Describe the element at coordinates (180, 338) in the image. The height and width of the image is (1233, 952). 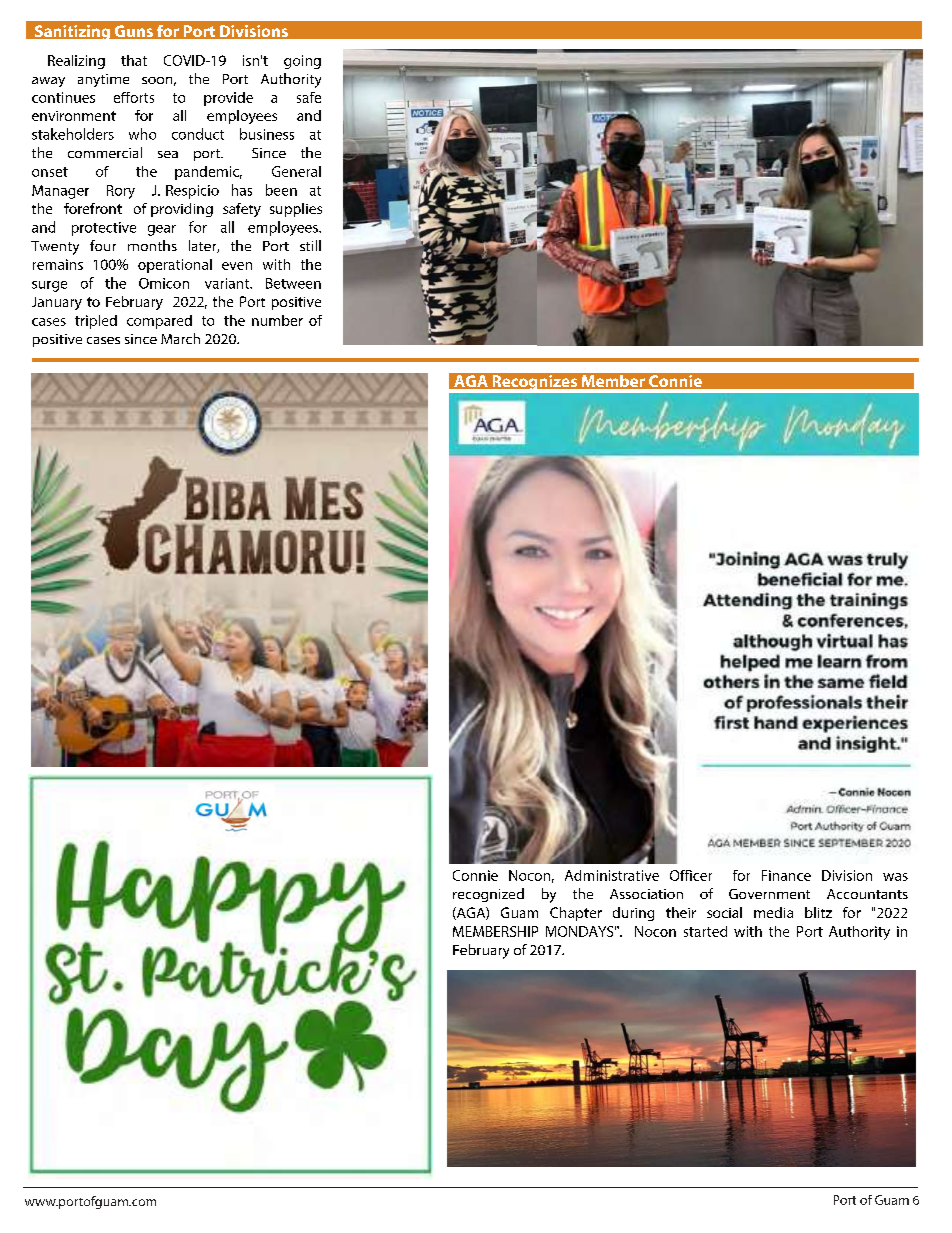
I see `March` at that location.
